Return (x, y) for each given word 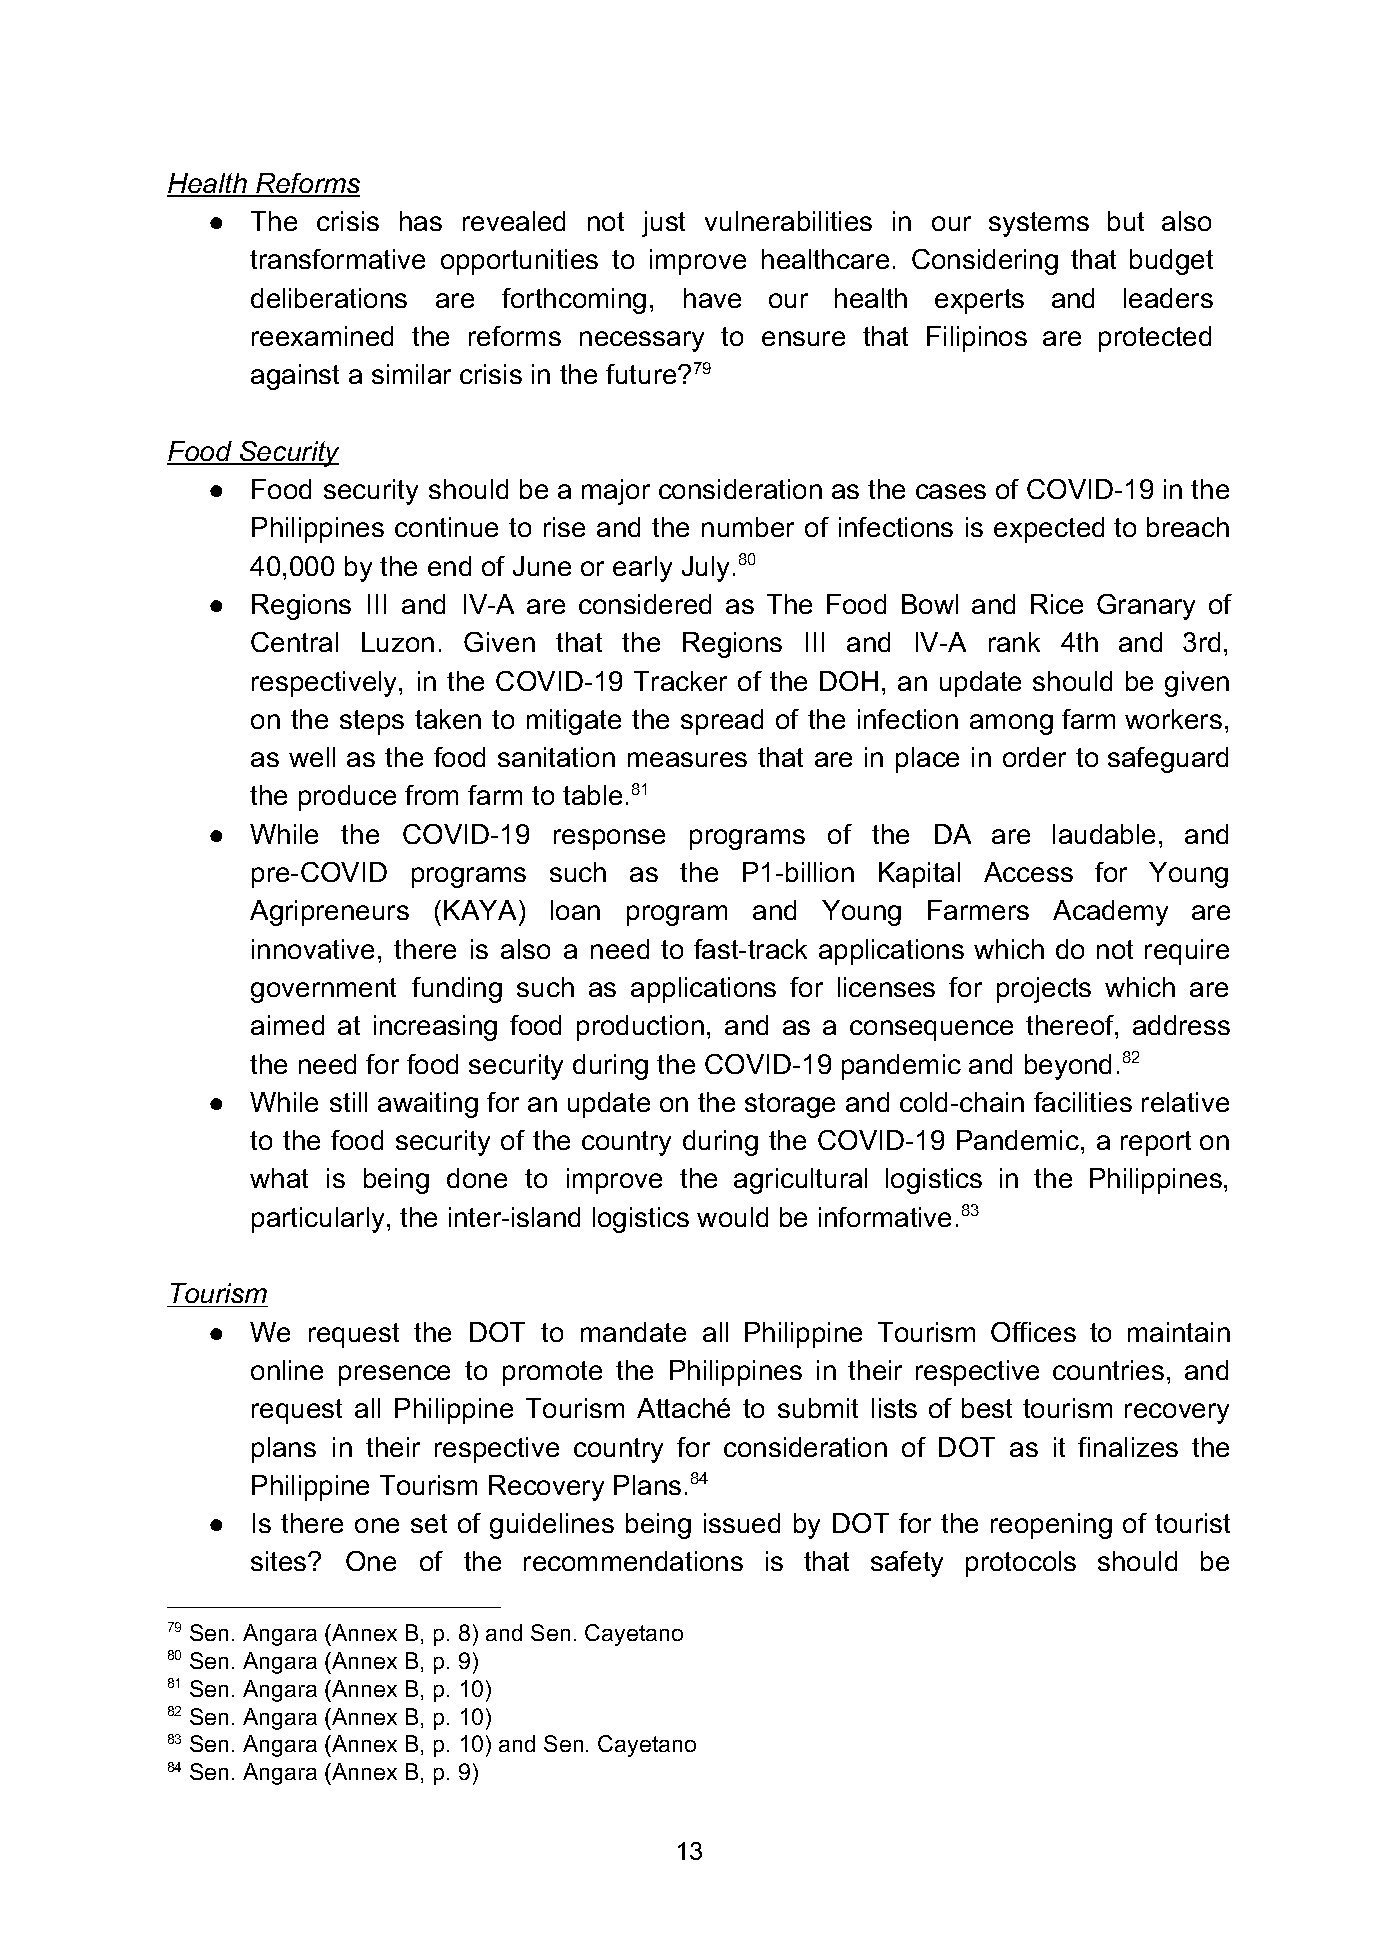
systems (1039, 224)
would (732, 1217)
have (712, 298)
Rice (1057, 604)
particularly (318, 1220)
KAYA (480, 910)
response (609, 839)
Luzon (398, 642)
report (1156, 1143)
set (429, 1523)
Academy (1110, 913)
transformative (337, 259)
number (748, 527)
